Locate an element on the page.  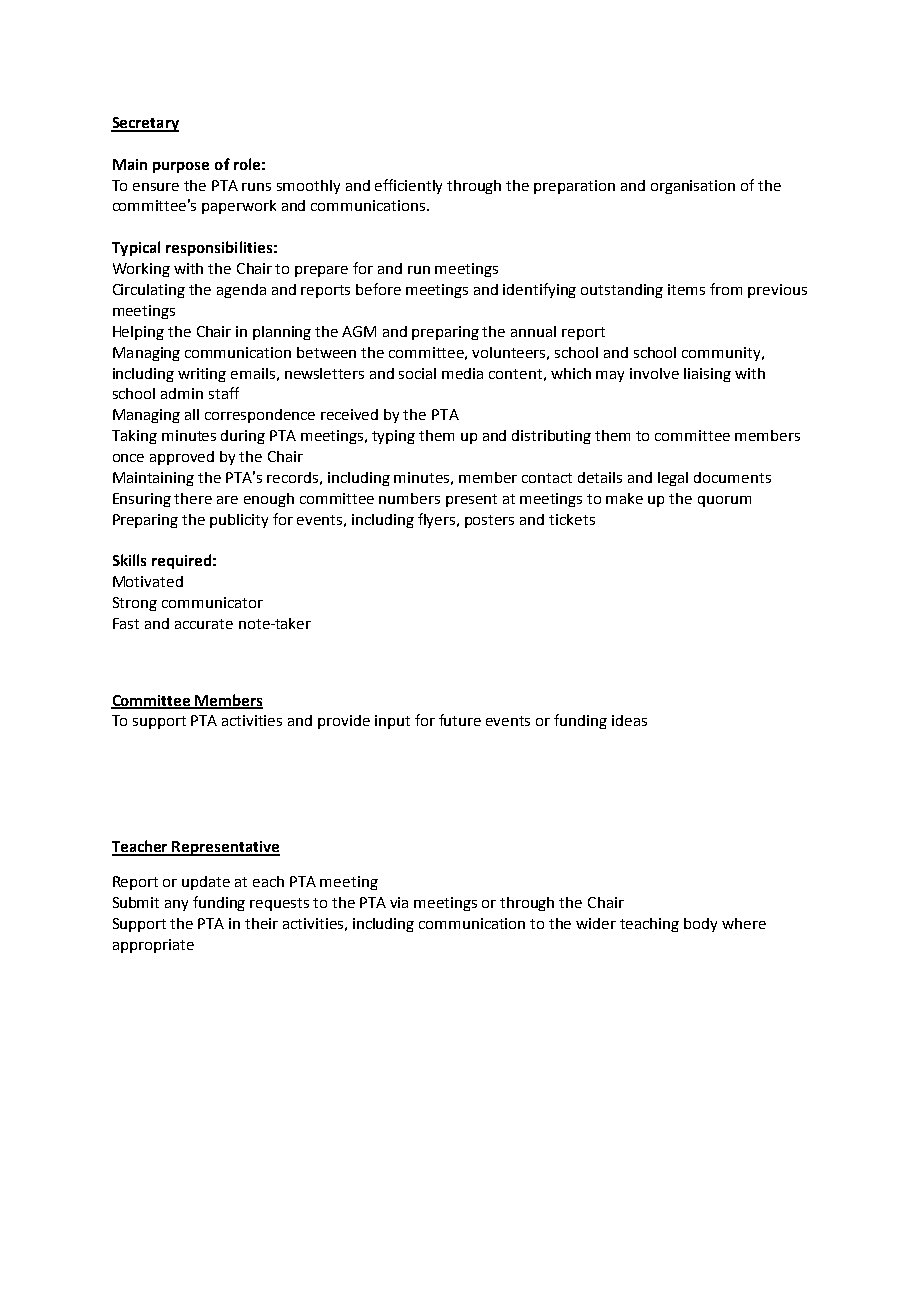
ideas is located at coordinates (629, 720).
